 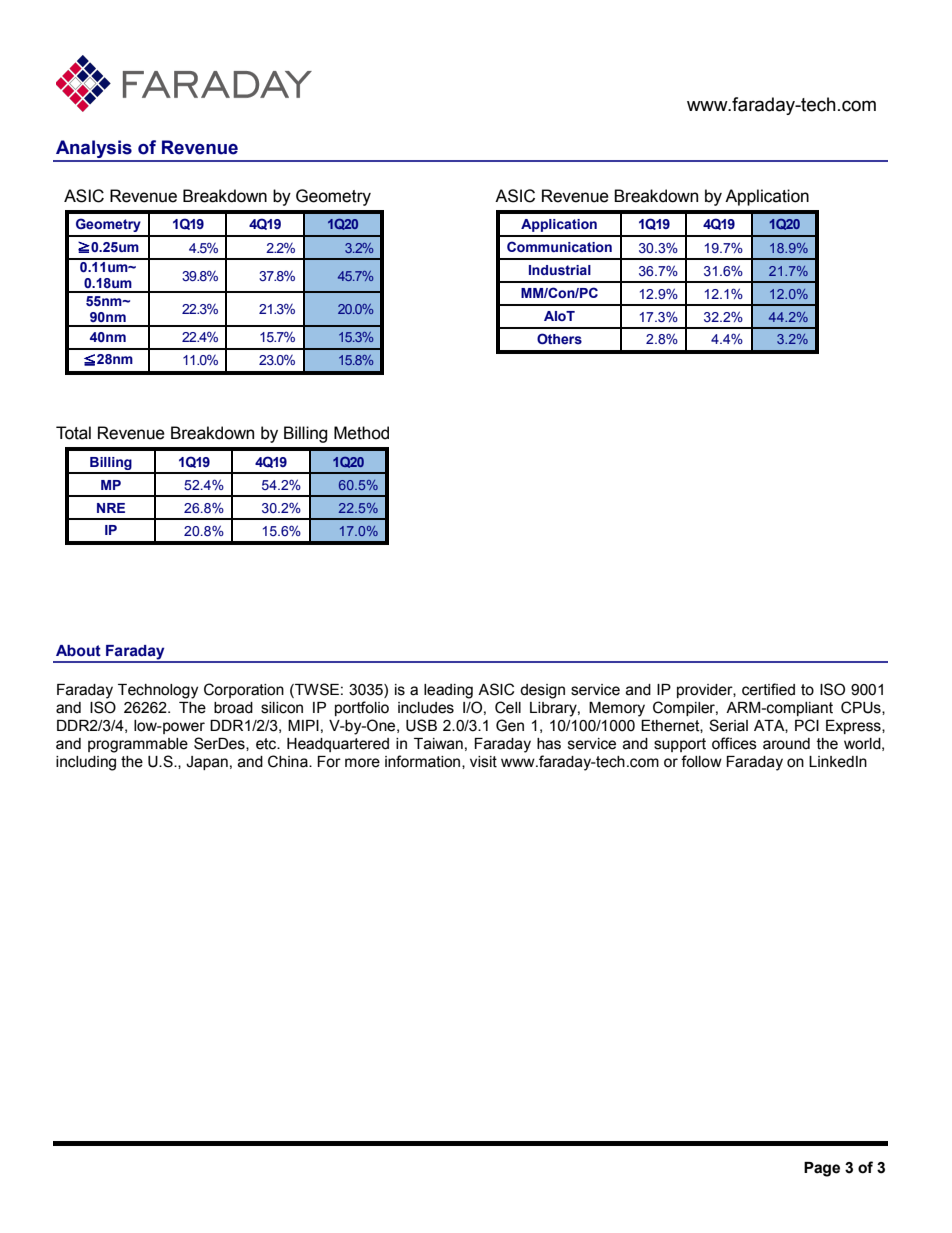 I want to click on Industrial, so click(x=560, y=270).
